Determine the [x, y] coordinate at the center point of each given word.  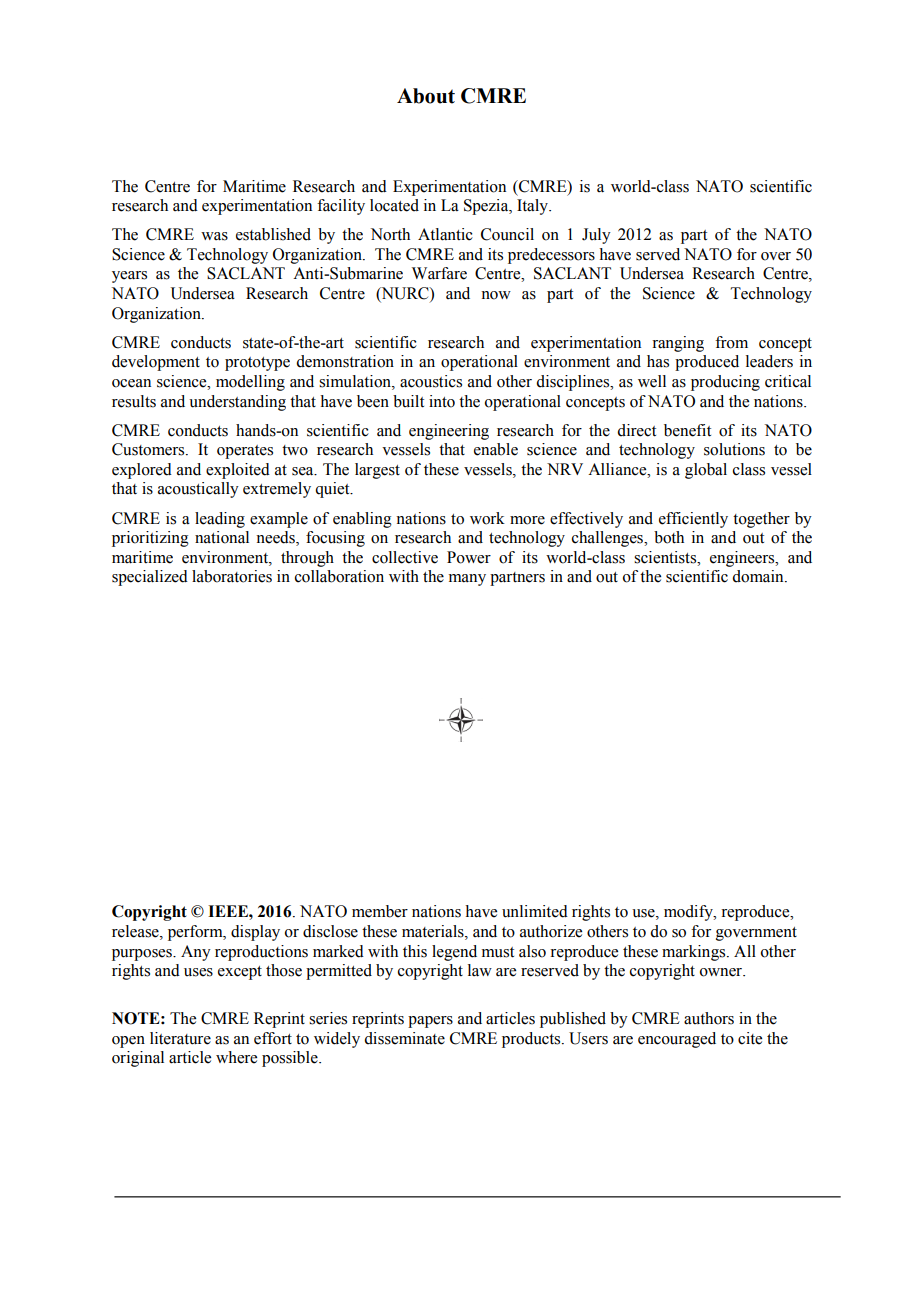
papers [430, 1022]
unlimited [535, 911]
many [467, 580]
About [426, 96]
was [214, 236]
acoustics [431, 381]
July [596, 236]
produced [707, 363]
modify [689, 913]
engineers [743, 559]
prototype [257, 364]
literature [180, 1038]
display [255, 933]
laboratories [232, 576]
